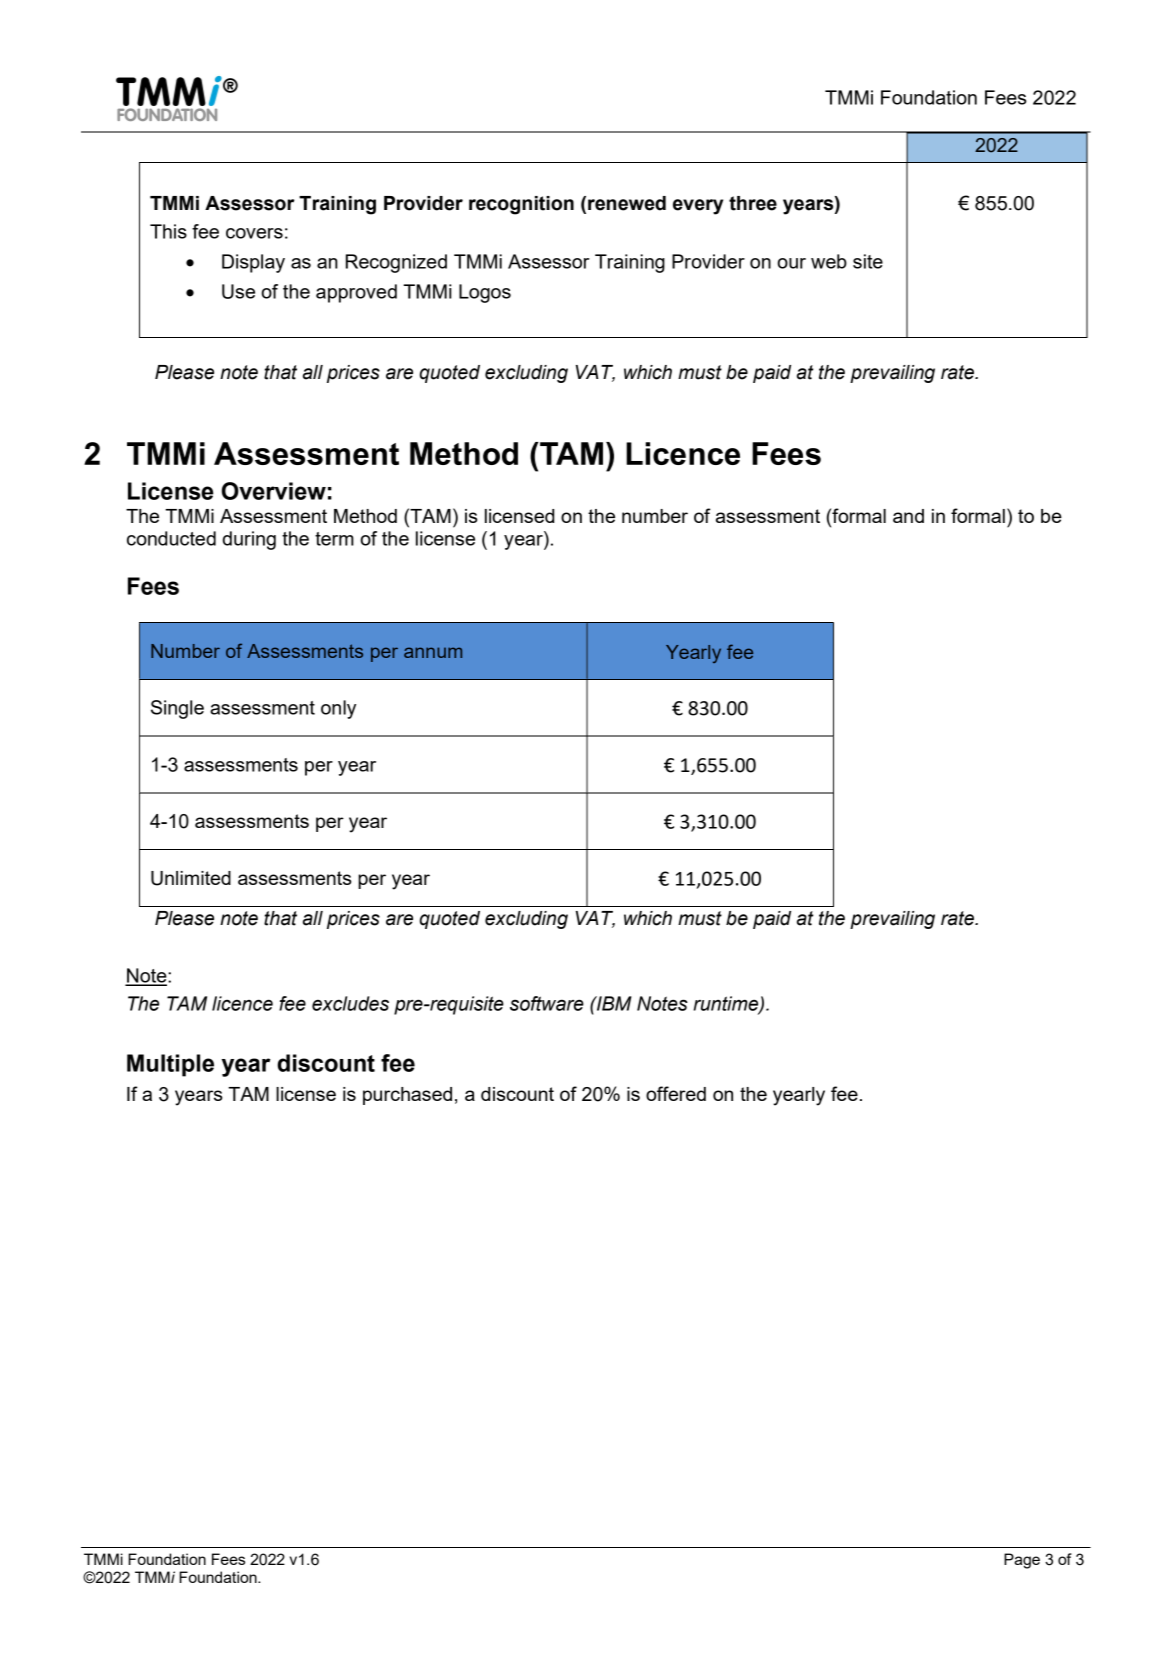 The width and height of the screenshot is (1171, 1656). Describe the element at coordinates (908, 516) in the screenshot. I see `and` at that location.
